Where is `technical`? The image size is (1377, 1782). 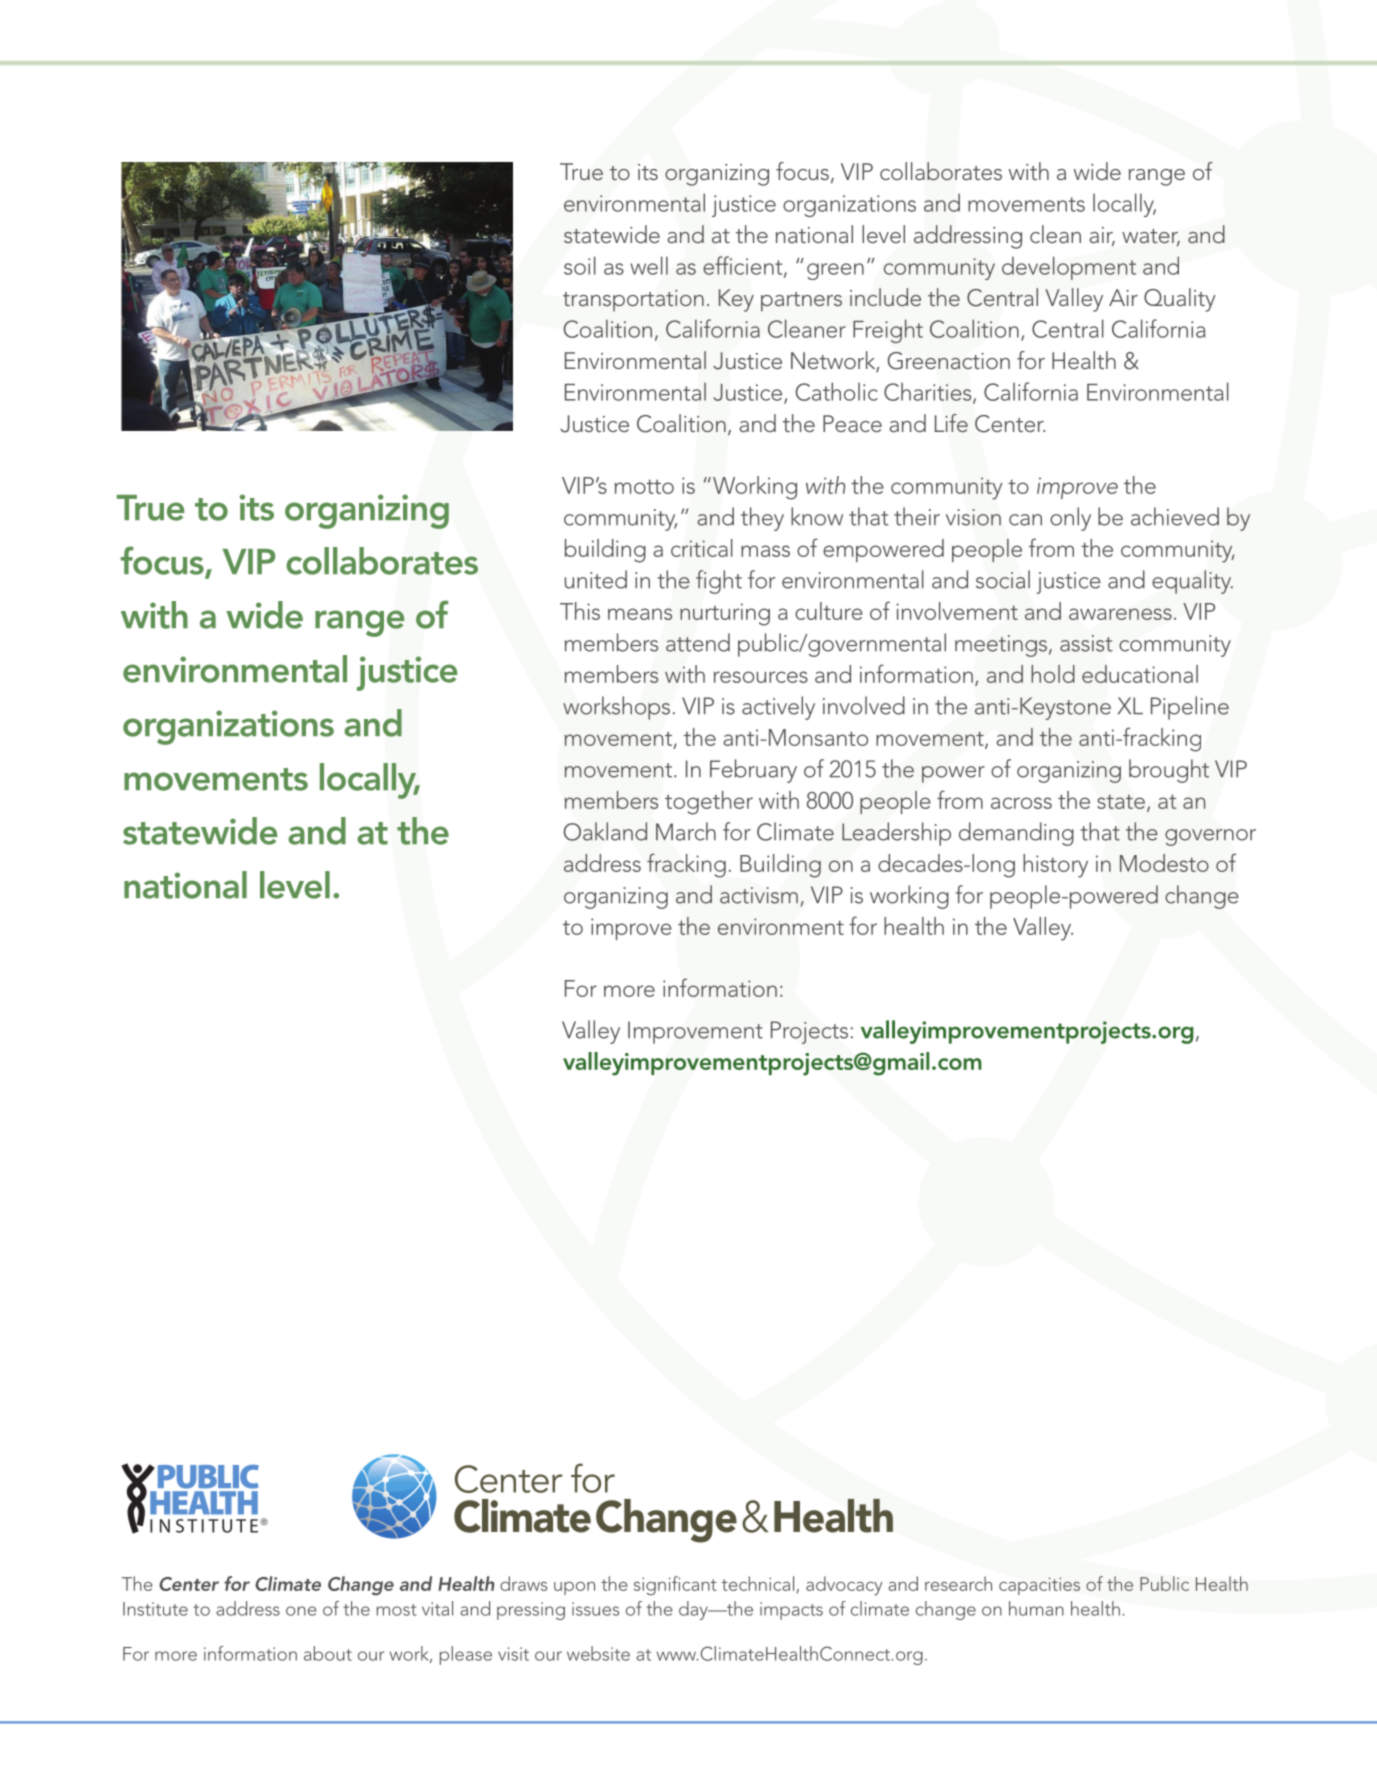
technical is located at coordinates (759, 1584).
